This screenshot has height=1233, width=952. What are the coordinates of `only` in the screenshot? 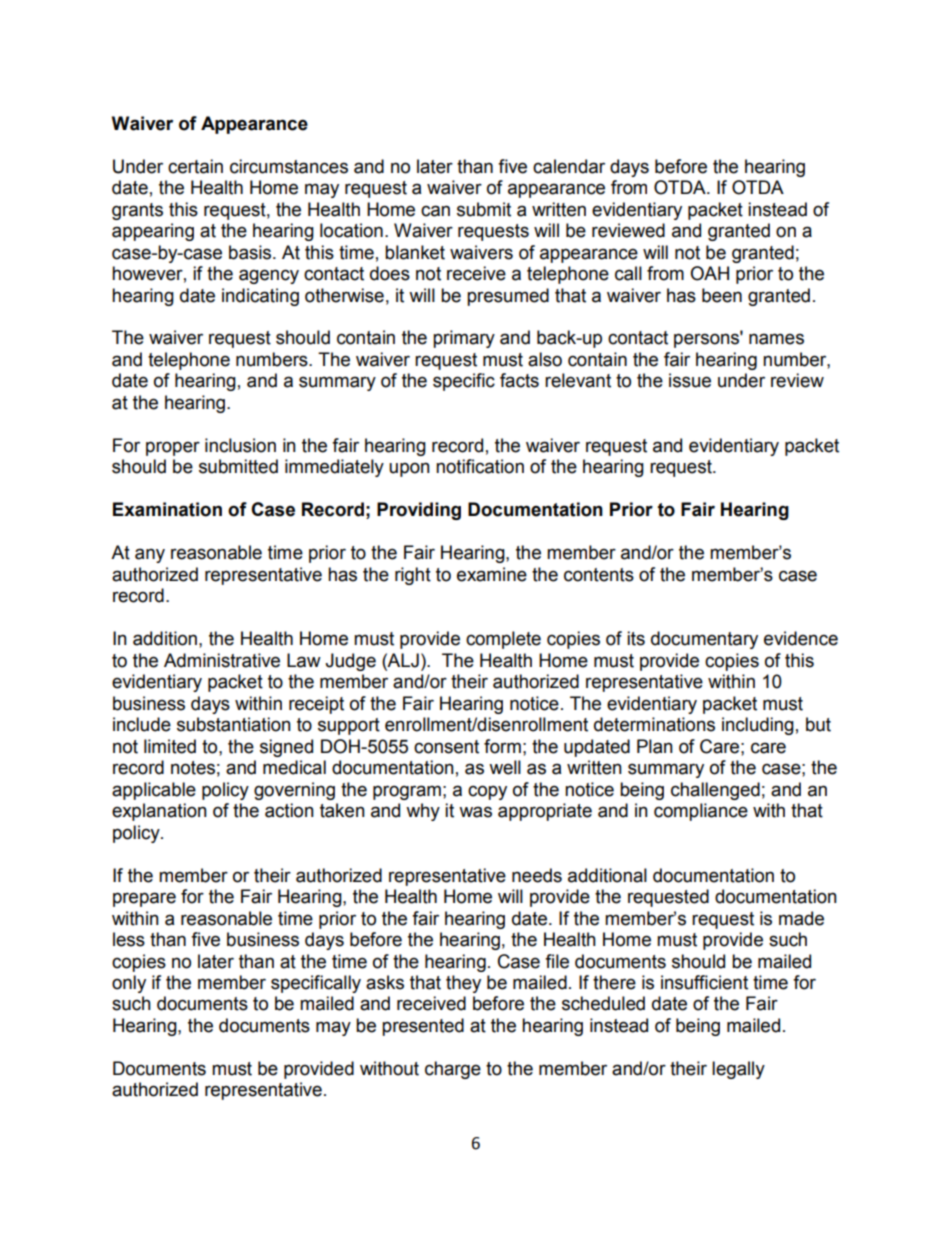 It's located at (129, 984).
